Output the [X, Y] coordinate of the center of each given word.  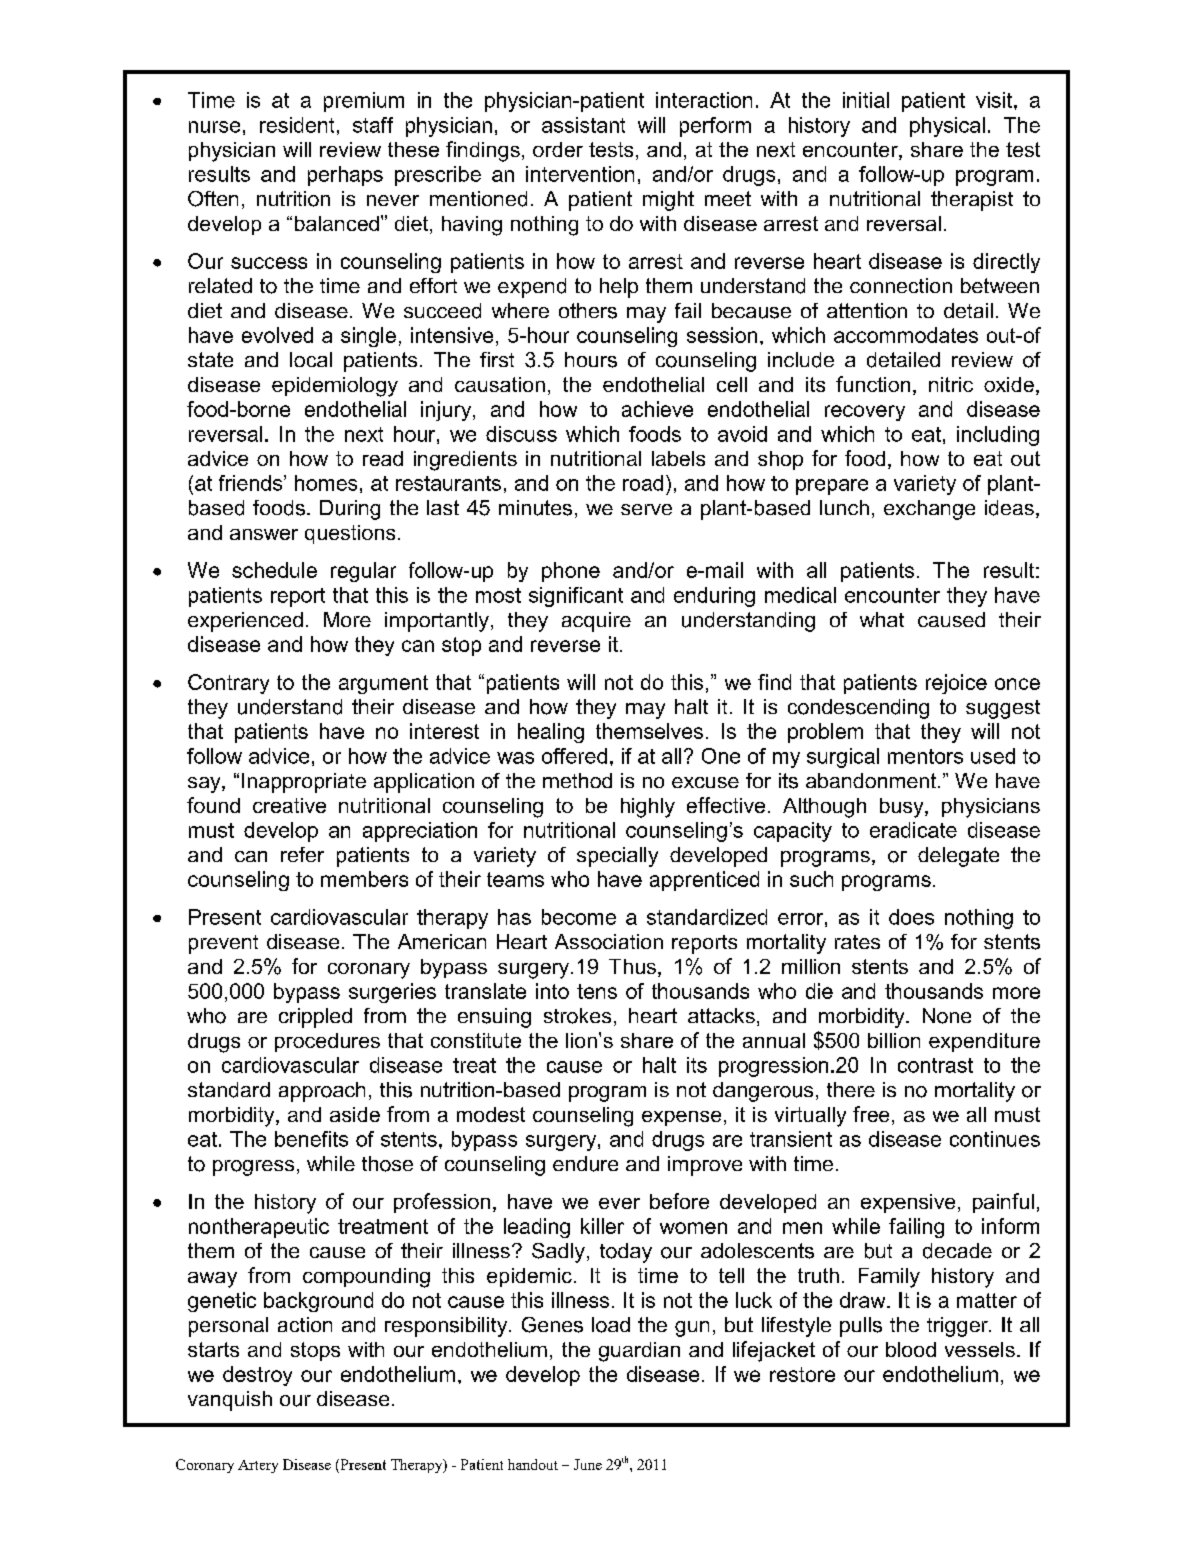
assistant [583, 125]
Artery [258, 1466]
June [588, 1464]
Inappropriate [304, 783]
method [577, 780]
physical [947, 127]
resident [297, 125]
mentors [925, 756]
